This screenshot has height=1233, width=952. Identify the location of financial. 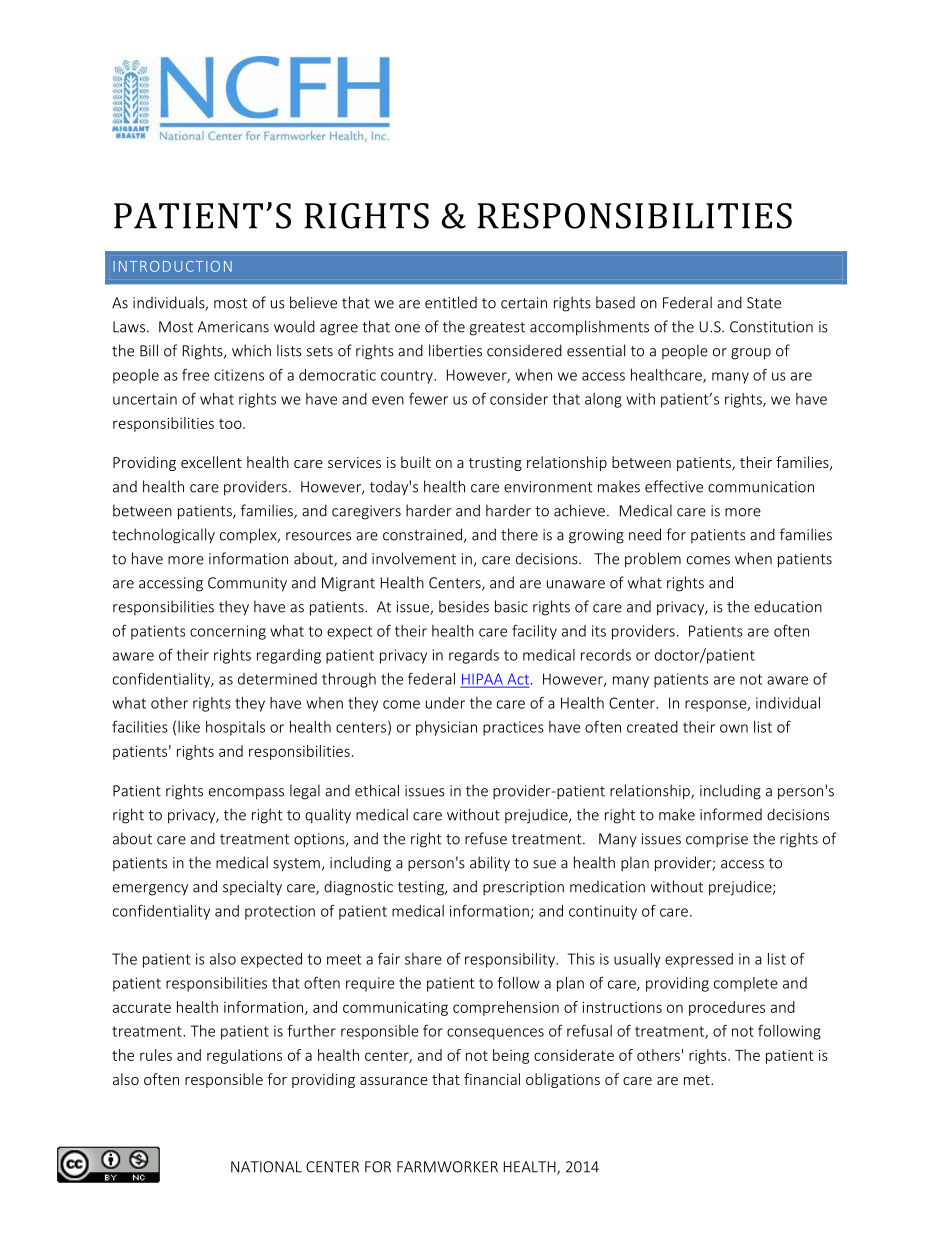
(492, 1079).
